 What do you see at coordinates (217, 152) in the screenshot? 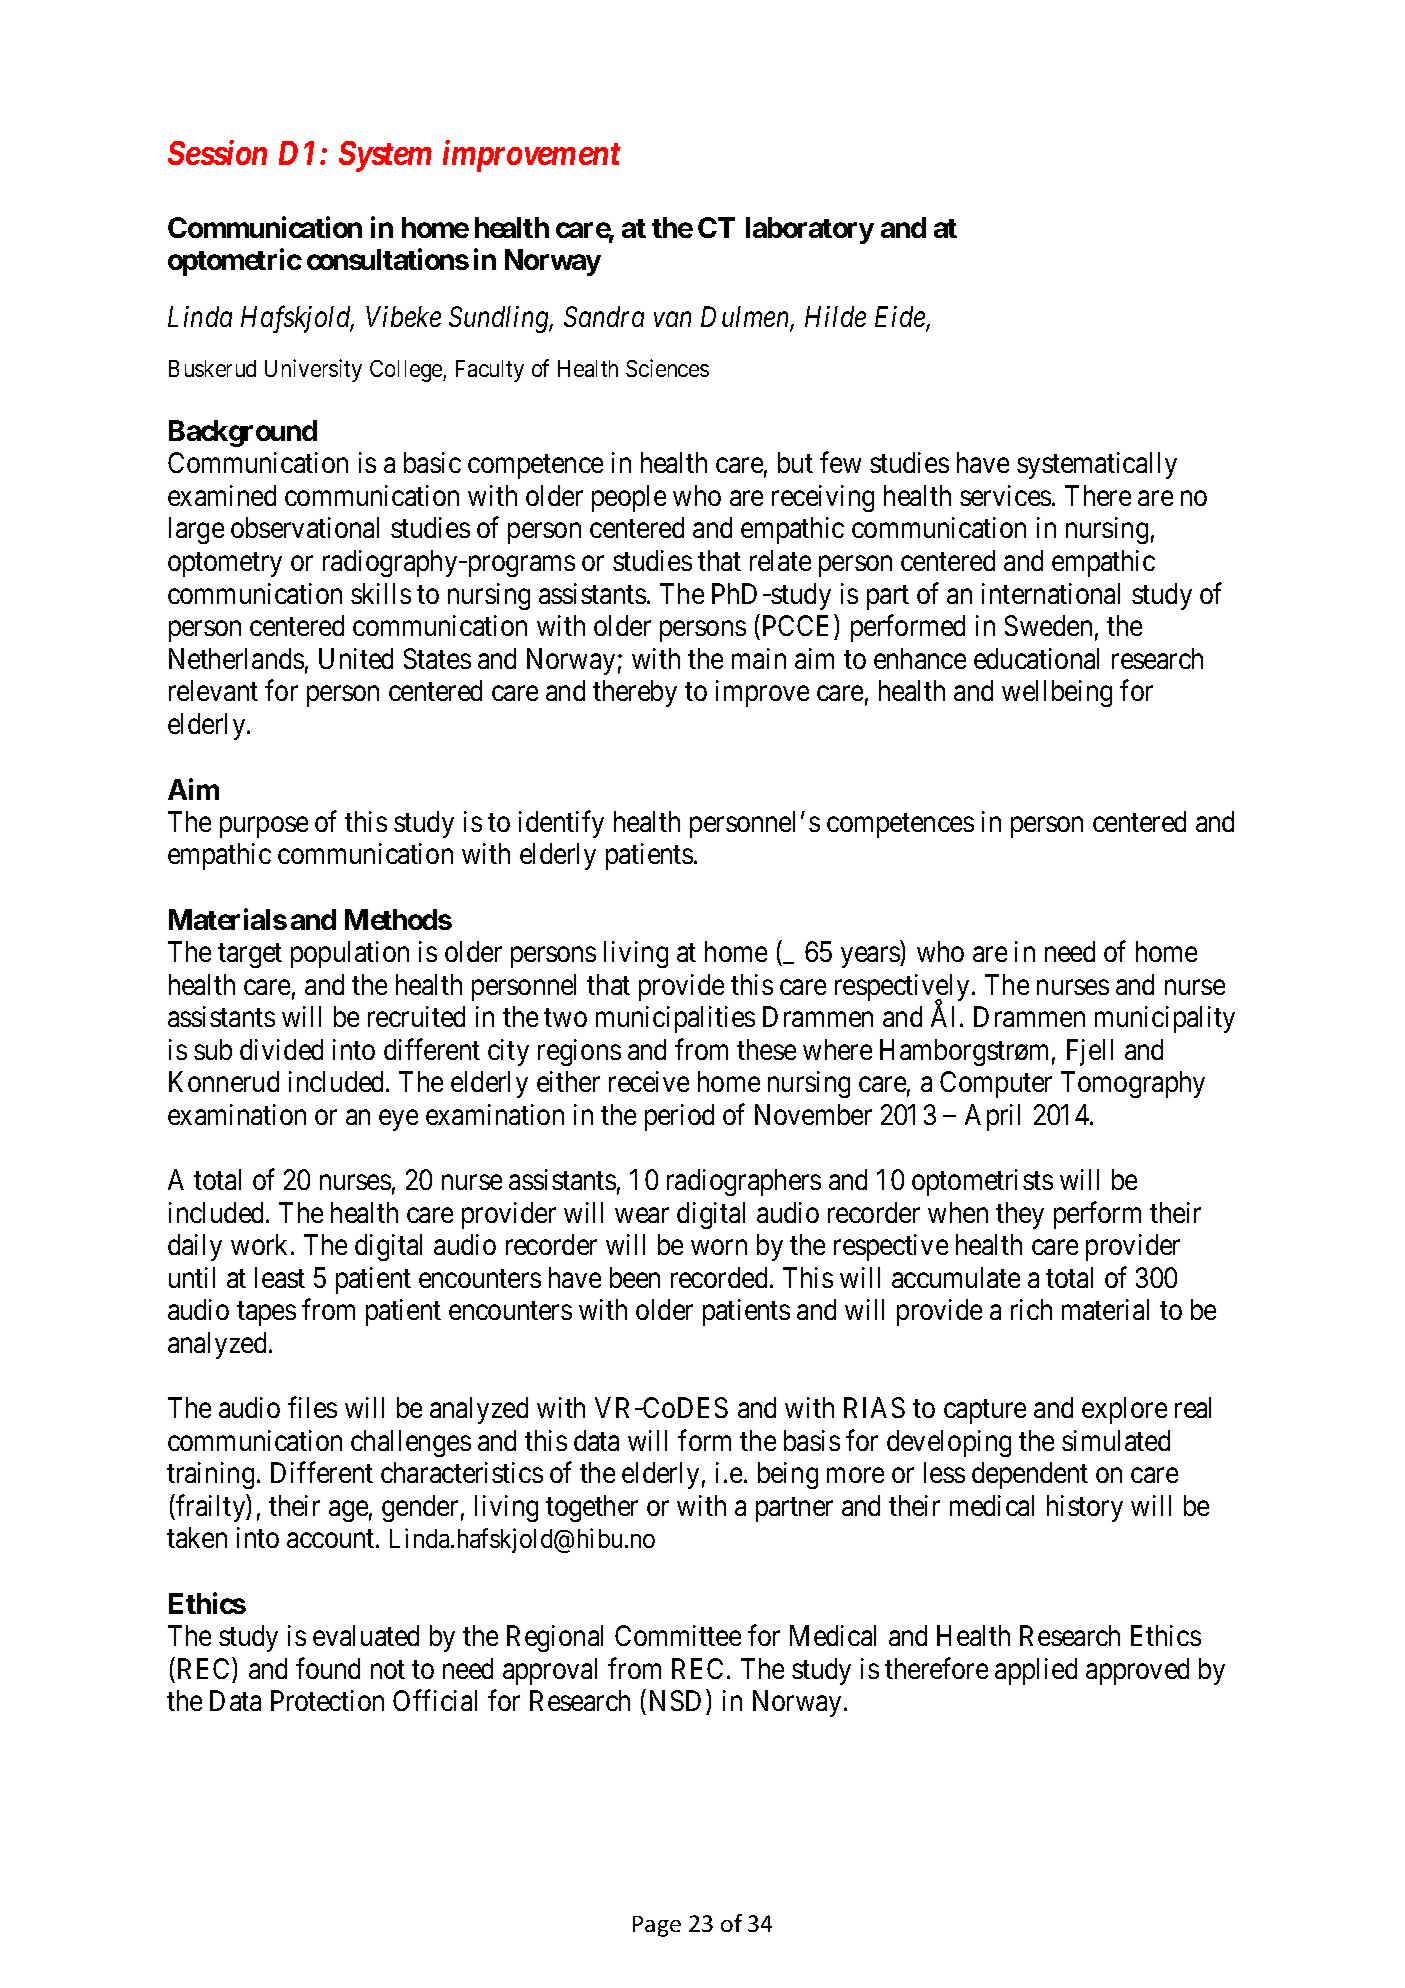
I see `Session` at bounding box center [217, 152].
